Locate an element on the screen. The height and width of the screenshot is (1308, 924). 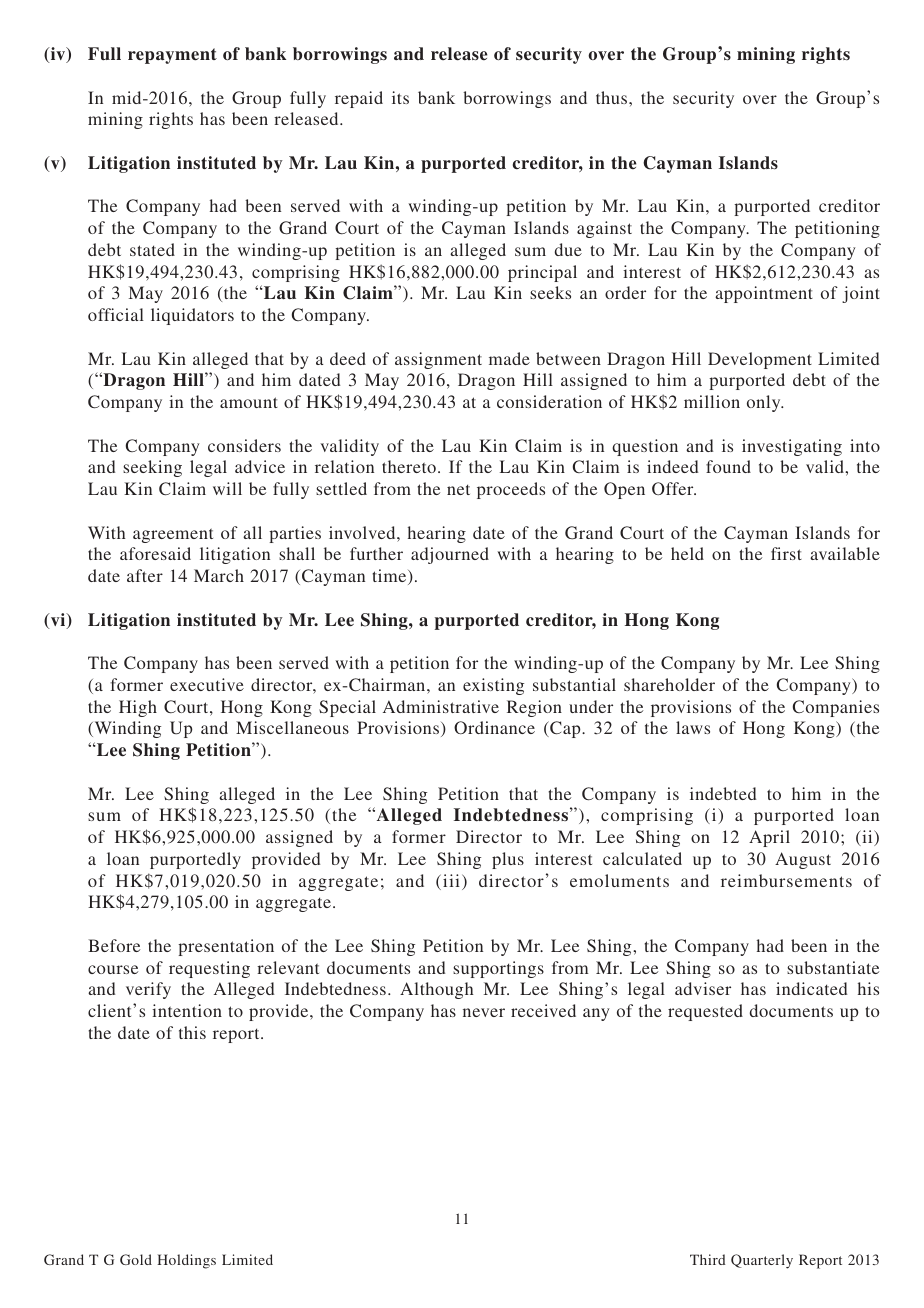
executive is located at coordinates (207, 684).
